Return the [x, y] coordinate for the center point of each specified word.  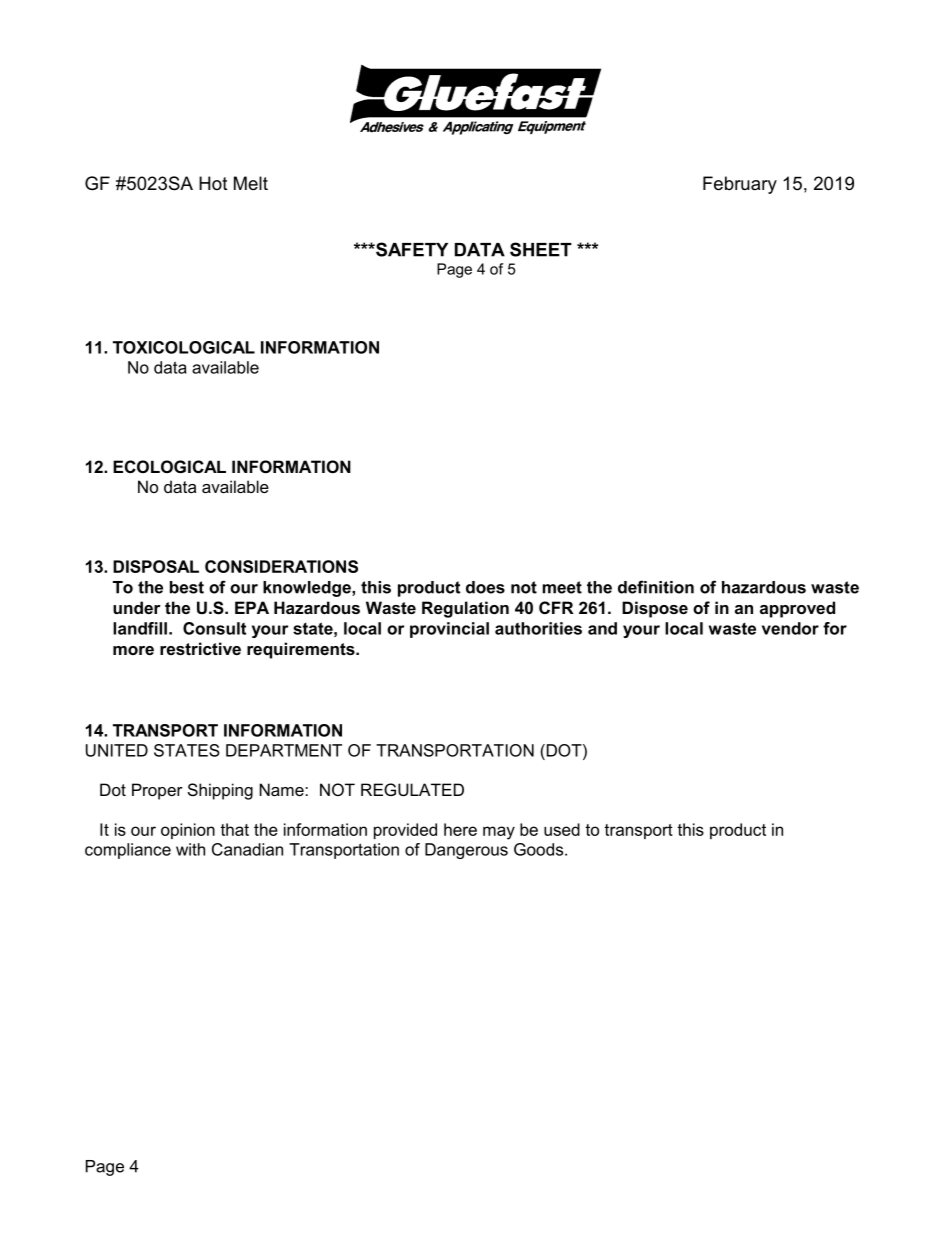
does [485, 587]
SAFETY [411, 249]
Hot [213, 183]
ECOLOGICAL [169, 466]
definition [656, 587]
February [740, 185]
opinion [188, 831]
